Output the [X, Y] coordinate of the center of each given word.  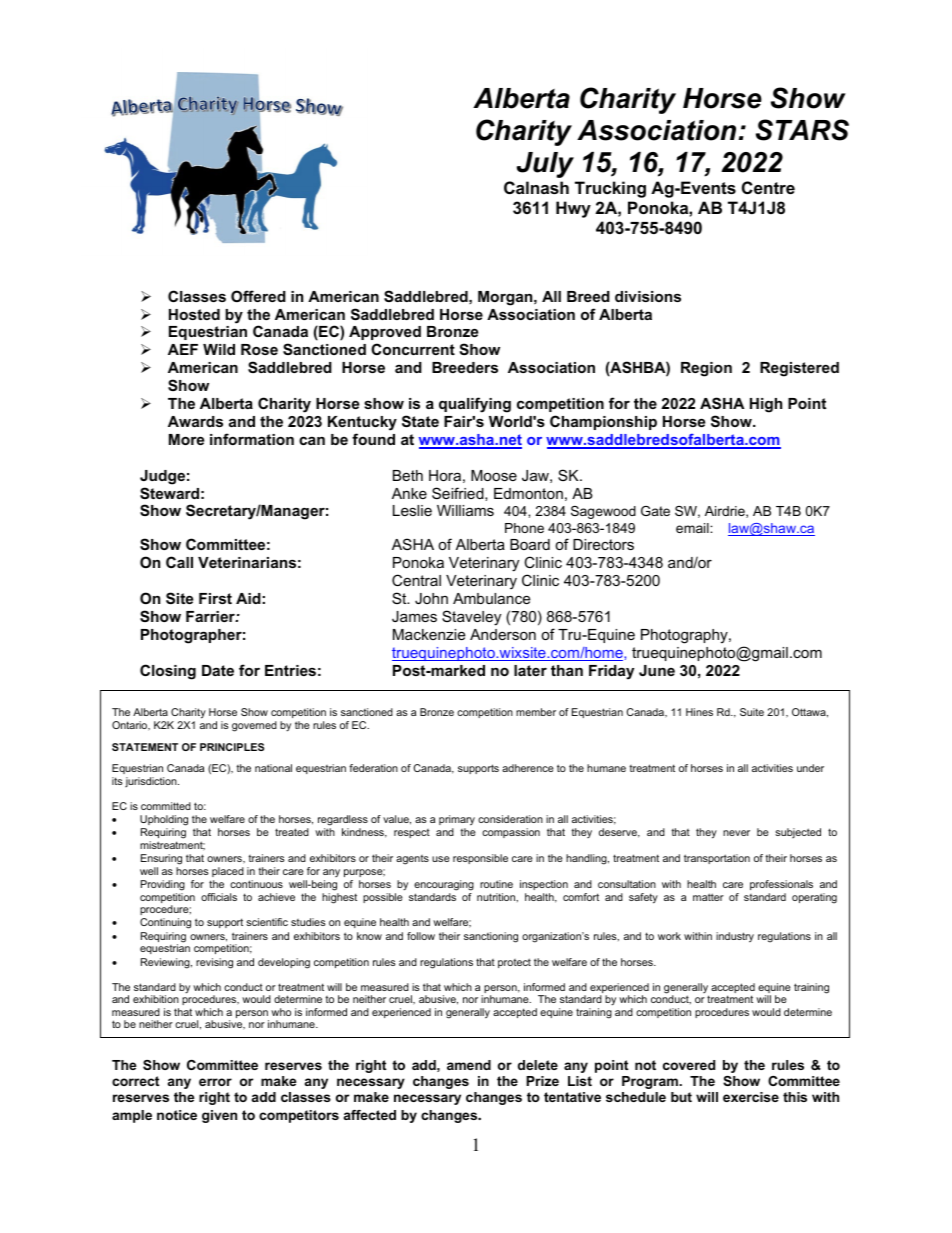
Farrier [211, 616]
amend [469, 1065]
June [657, 670]
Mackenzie [429, 634]
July [545, 165]
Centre [768, 187]
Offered [258, 296]
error [215, 1082]
